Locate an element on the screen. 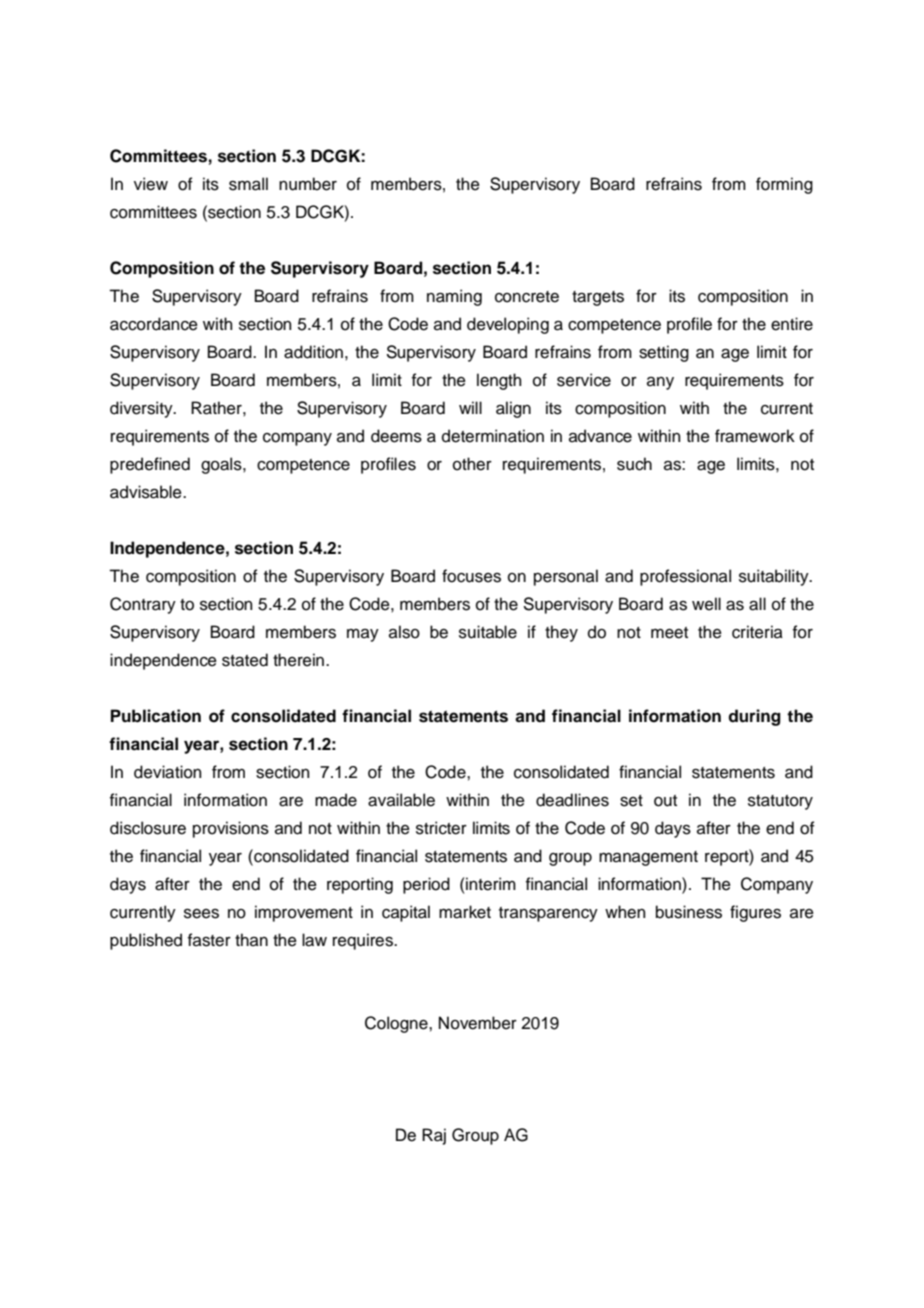 The image size is (924, 1308). stated is located at coordinates (245, 660).
